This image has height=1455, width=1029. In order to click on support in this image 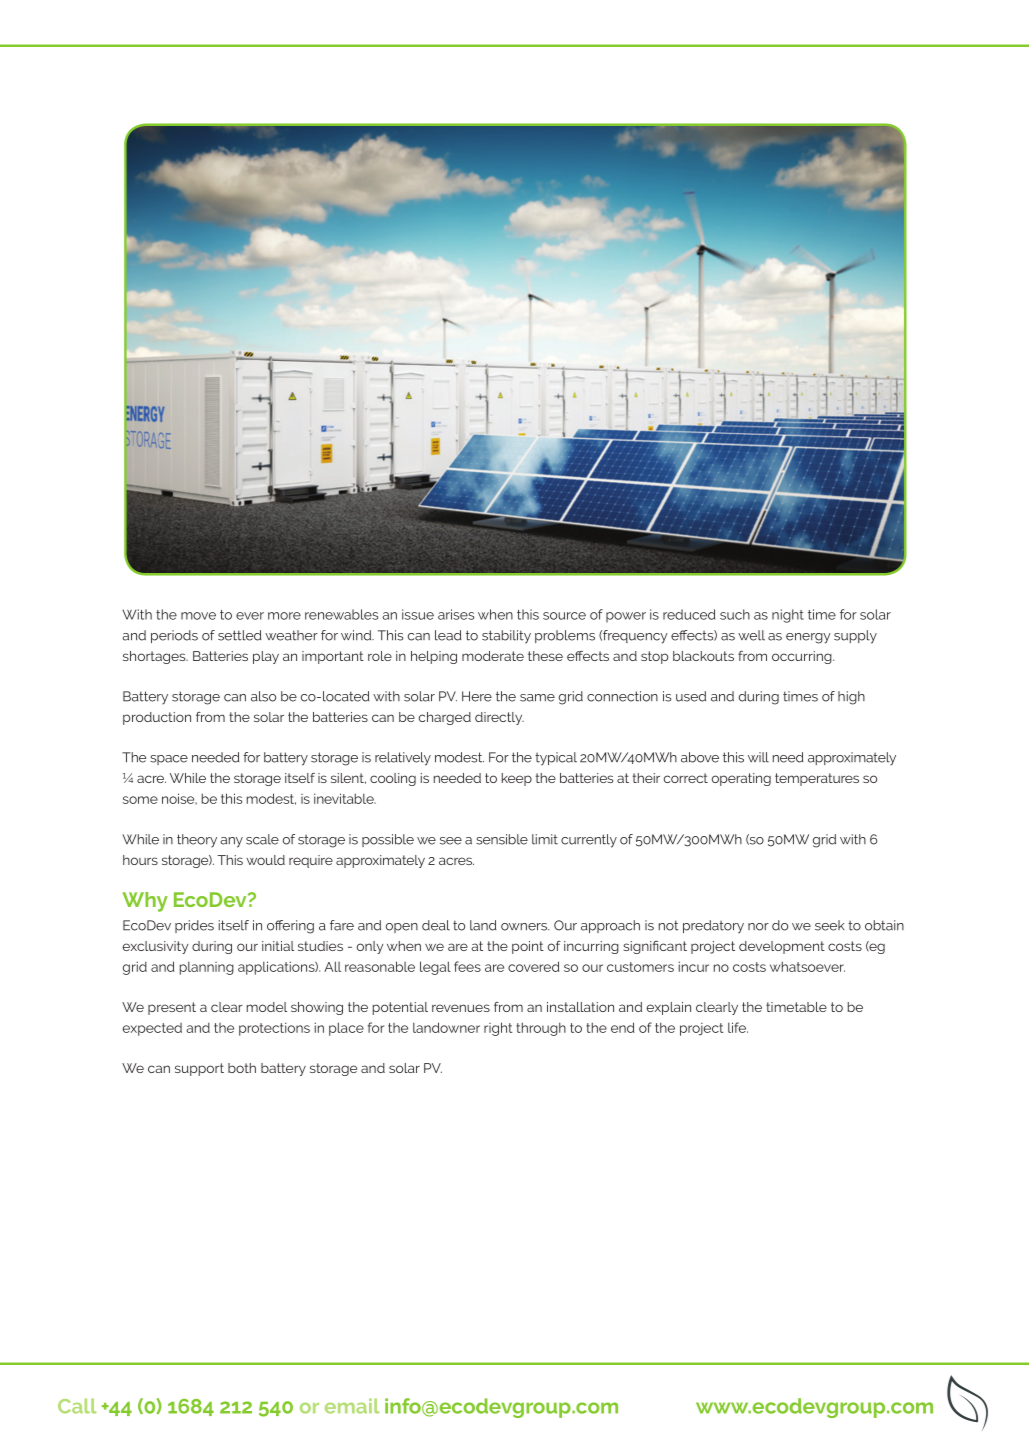, I will do `click(199, 1069)`.
